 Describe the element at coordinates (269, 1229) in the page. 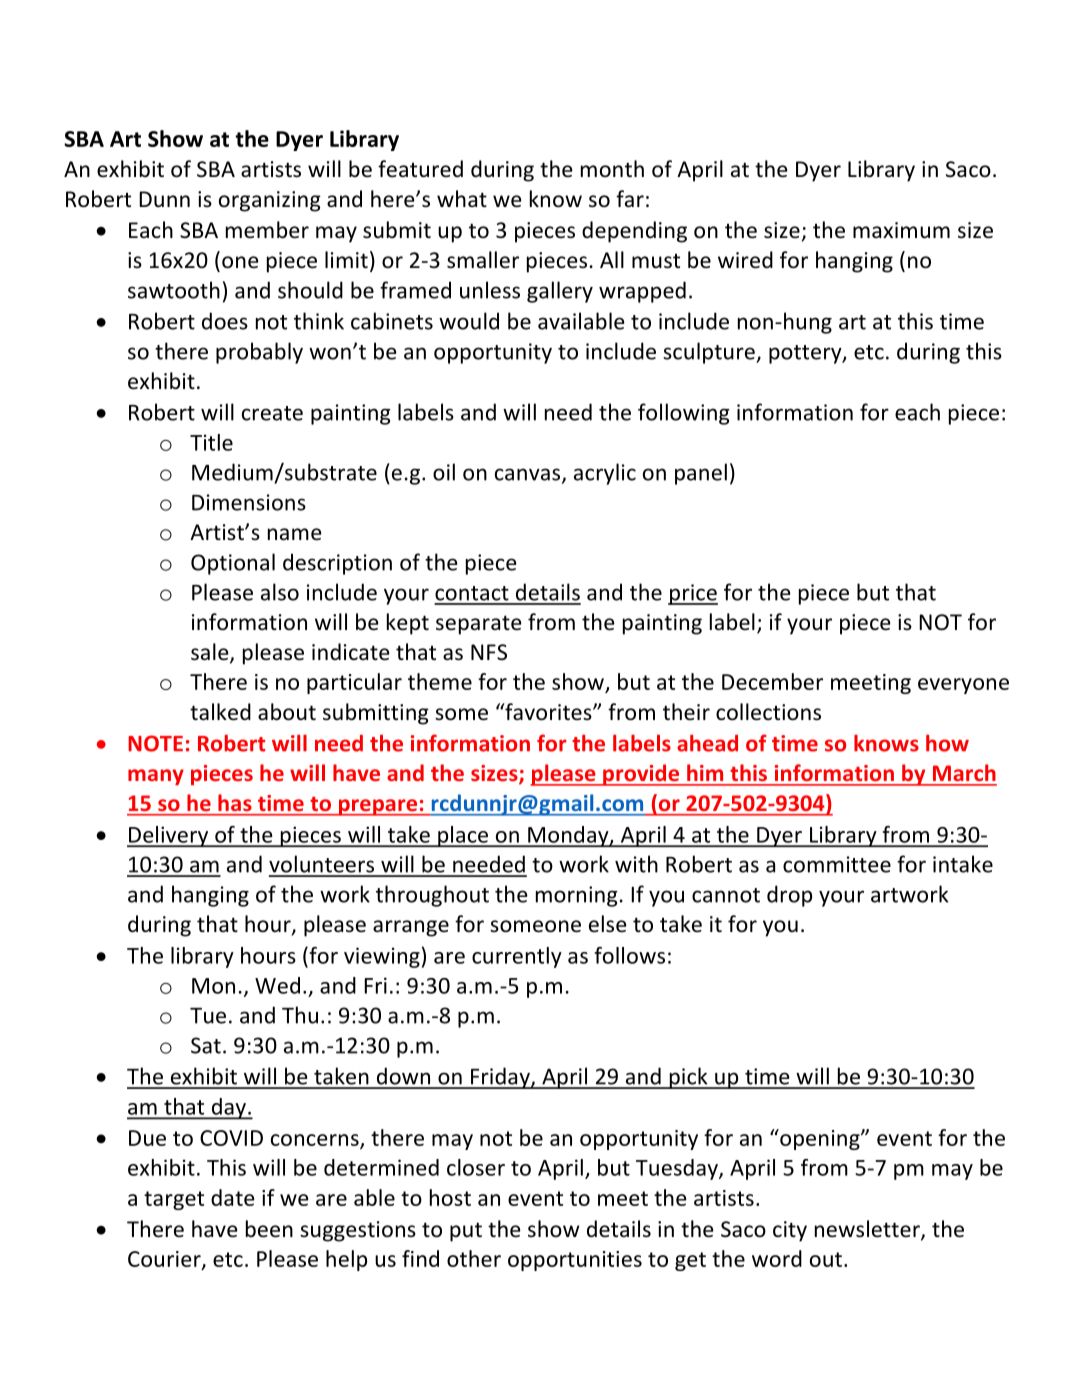

I see `been` at that location.
